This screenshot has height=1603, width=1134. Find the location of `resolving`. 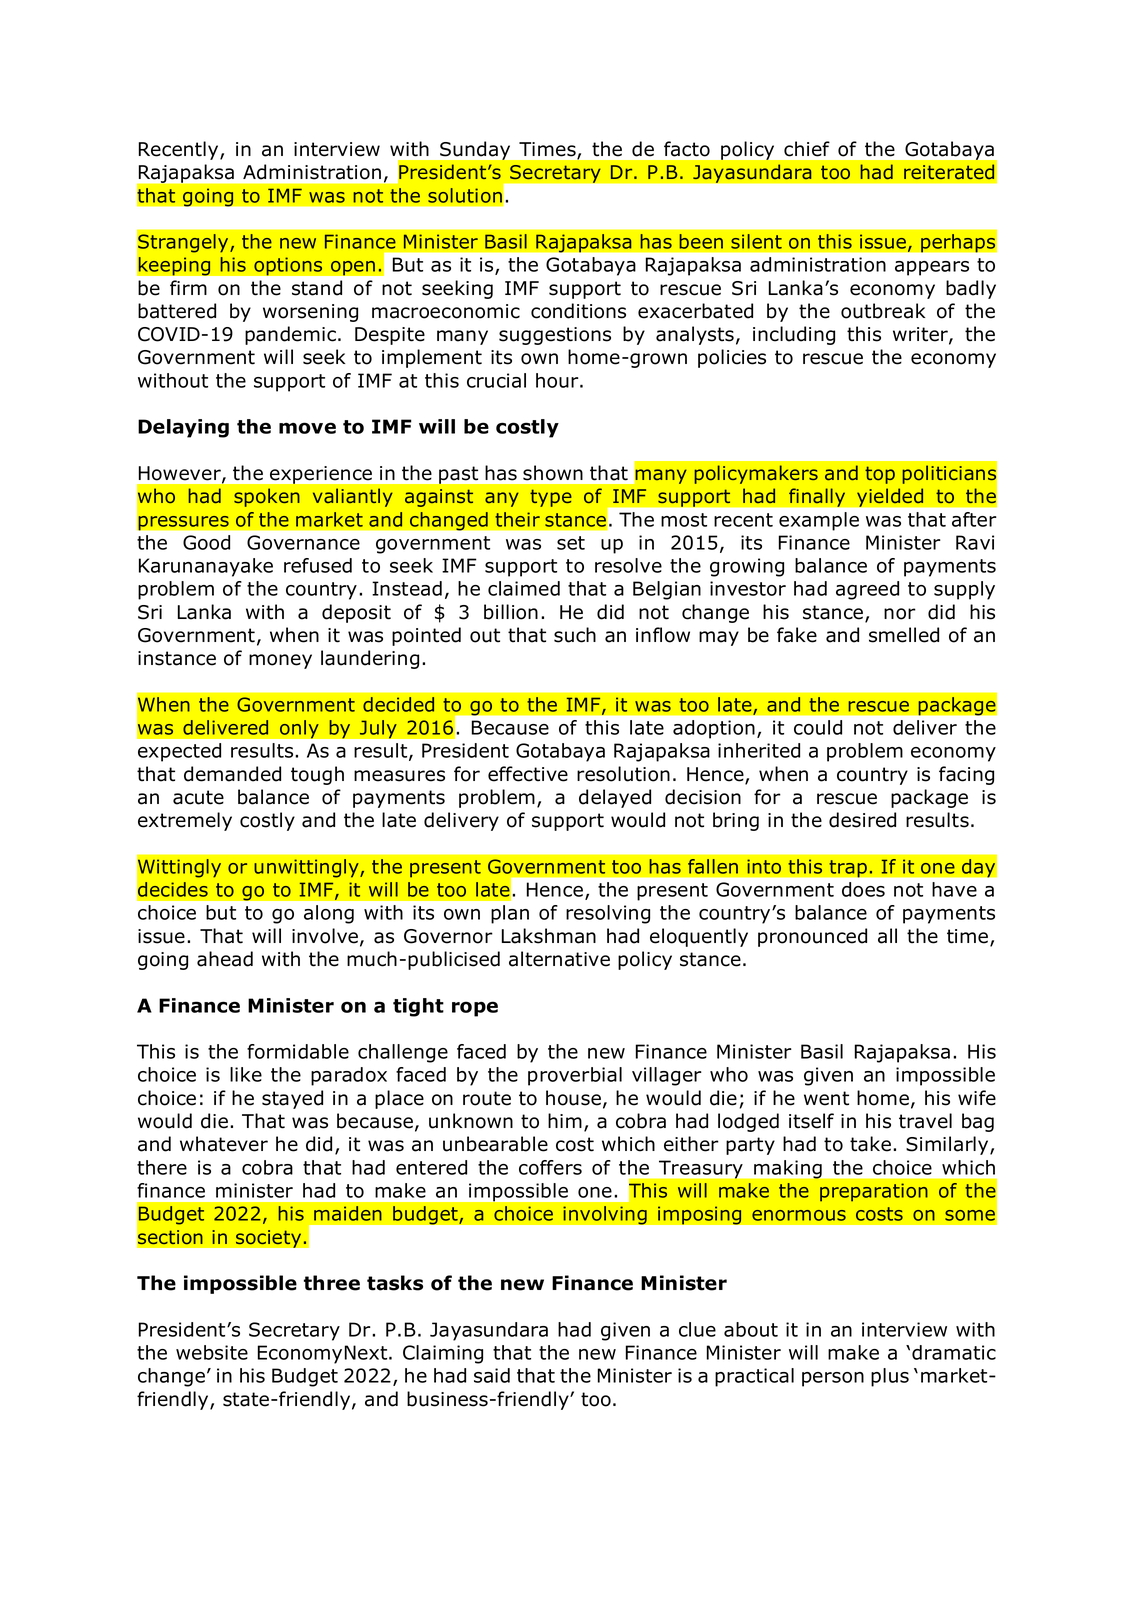

resolving is located at coordinates (608, 914).
